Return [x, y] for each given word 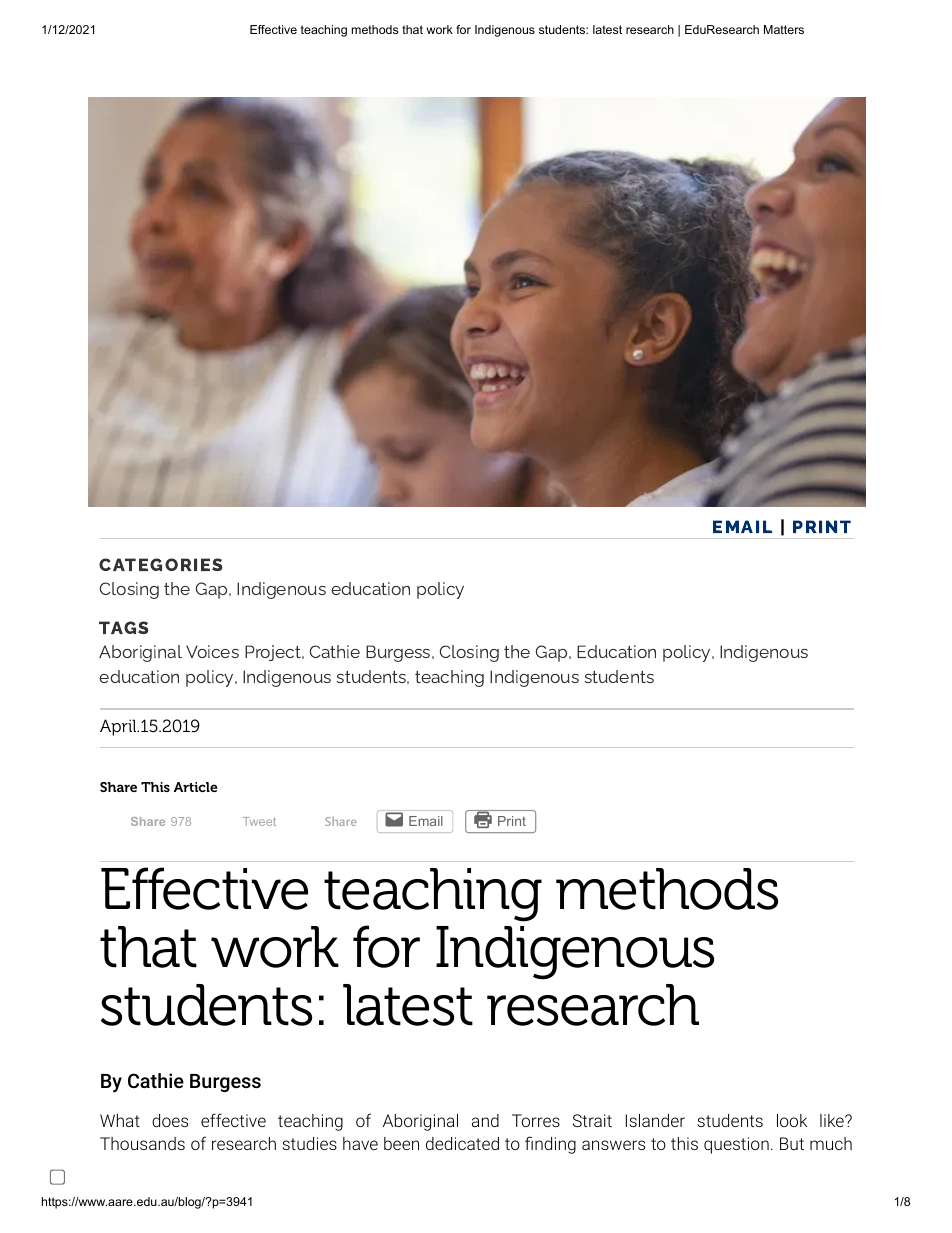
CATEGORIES [160, 564]
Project [274, 653]
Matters [784, 29]
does [170, 1120]
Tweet [259, 821]
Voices [212, 651]
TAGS [123, 627]
